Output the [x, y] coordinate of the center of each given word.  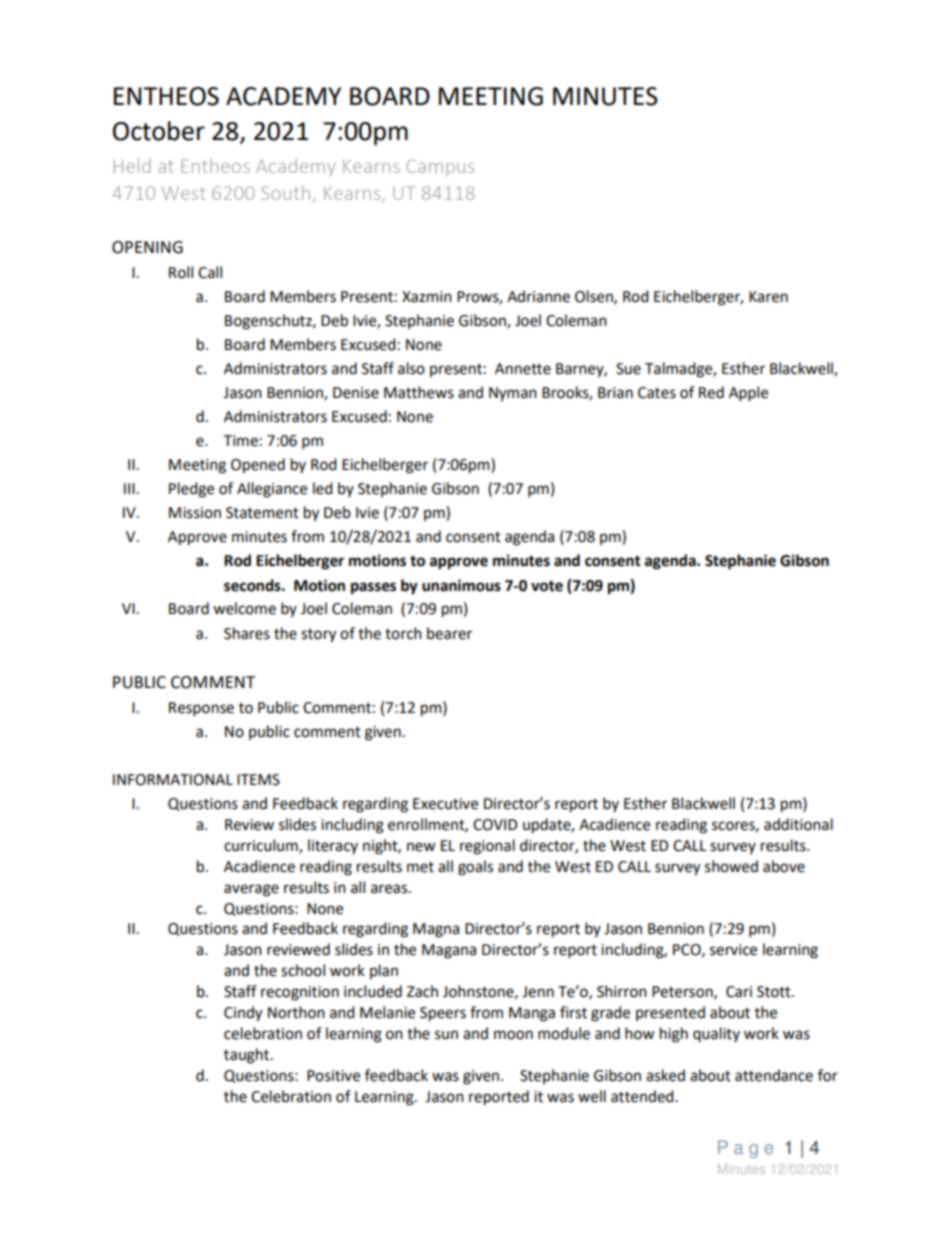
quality [716, 1034]
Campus [440, 167]
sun [446, 1035]
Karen [768, 297]
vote [547, 586]
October [159, 131]
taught [248, 1056]
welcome [244, 608]
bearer [449, 633]
